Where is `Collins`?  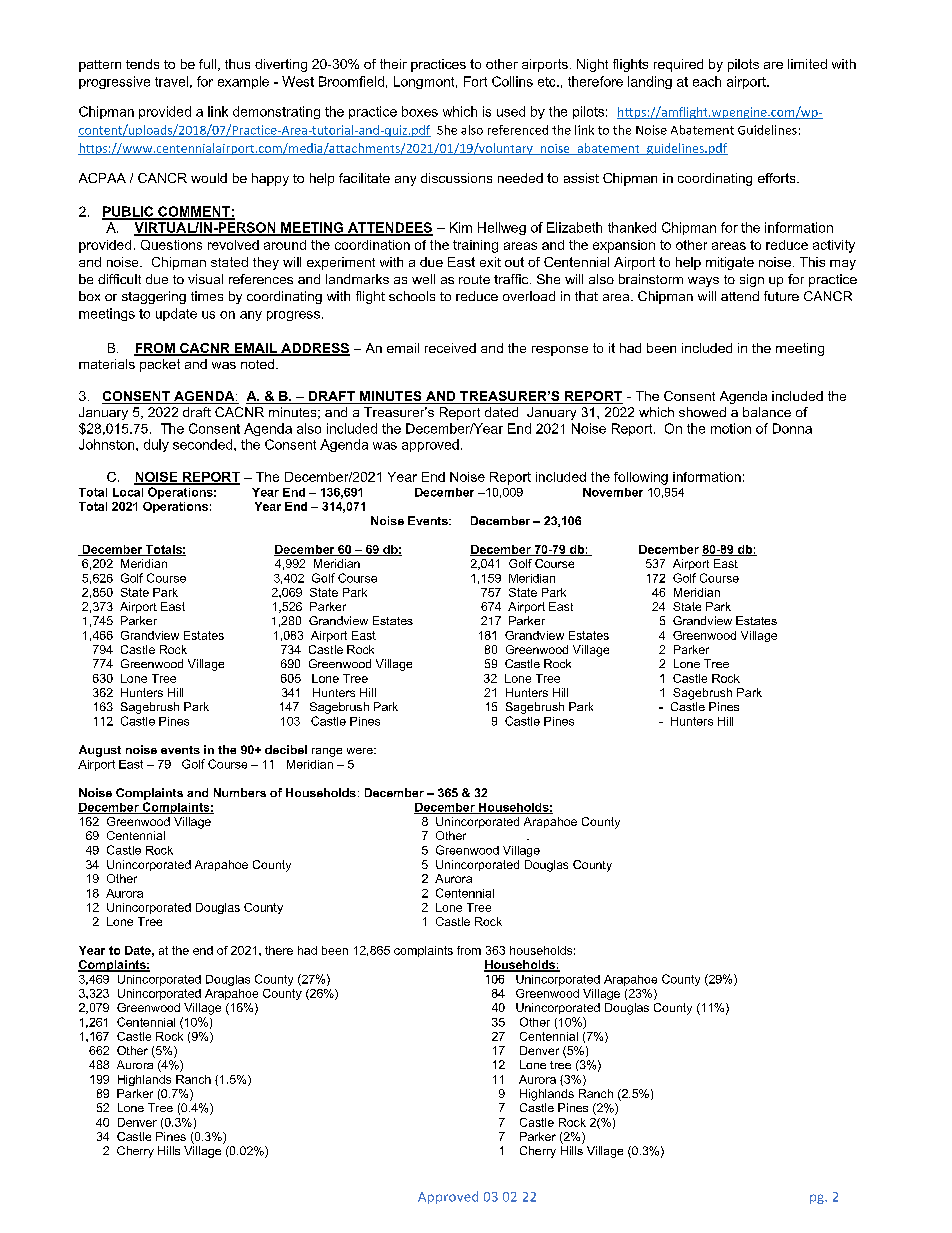
Collins is located at coordinates (512, 81).
